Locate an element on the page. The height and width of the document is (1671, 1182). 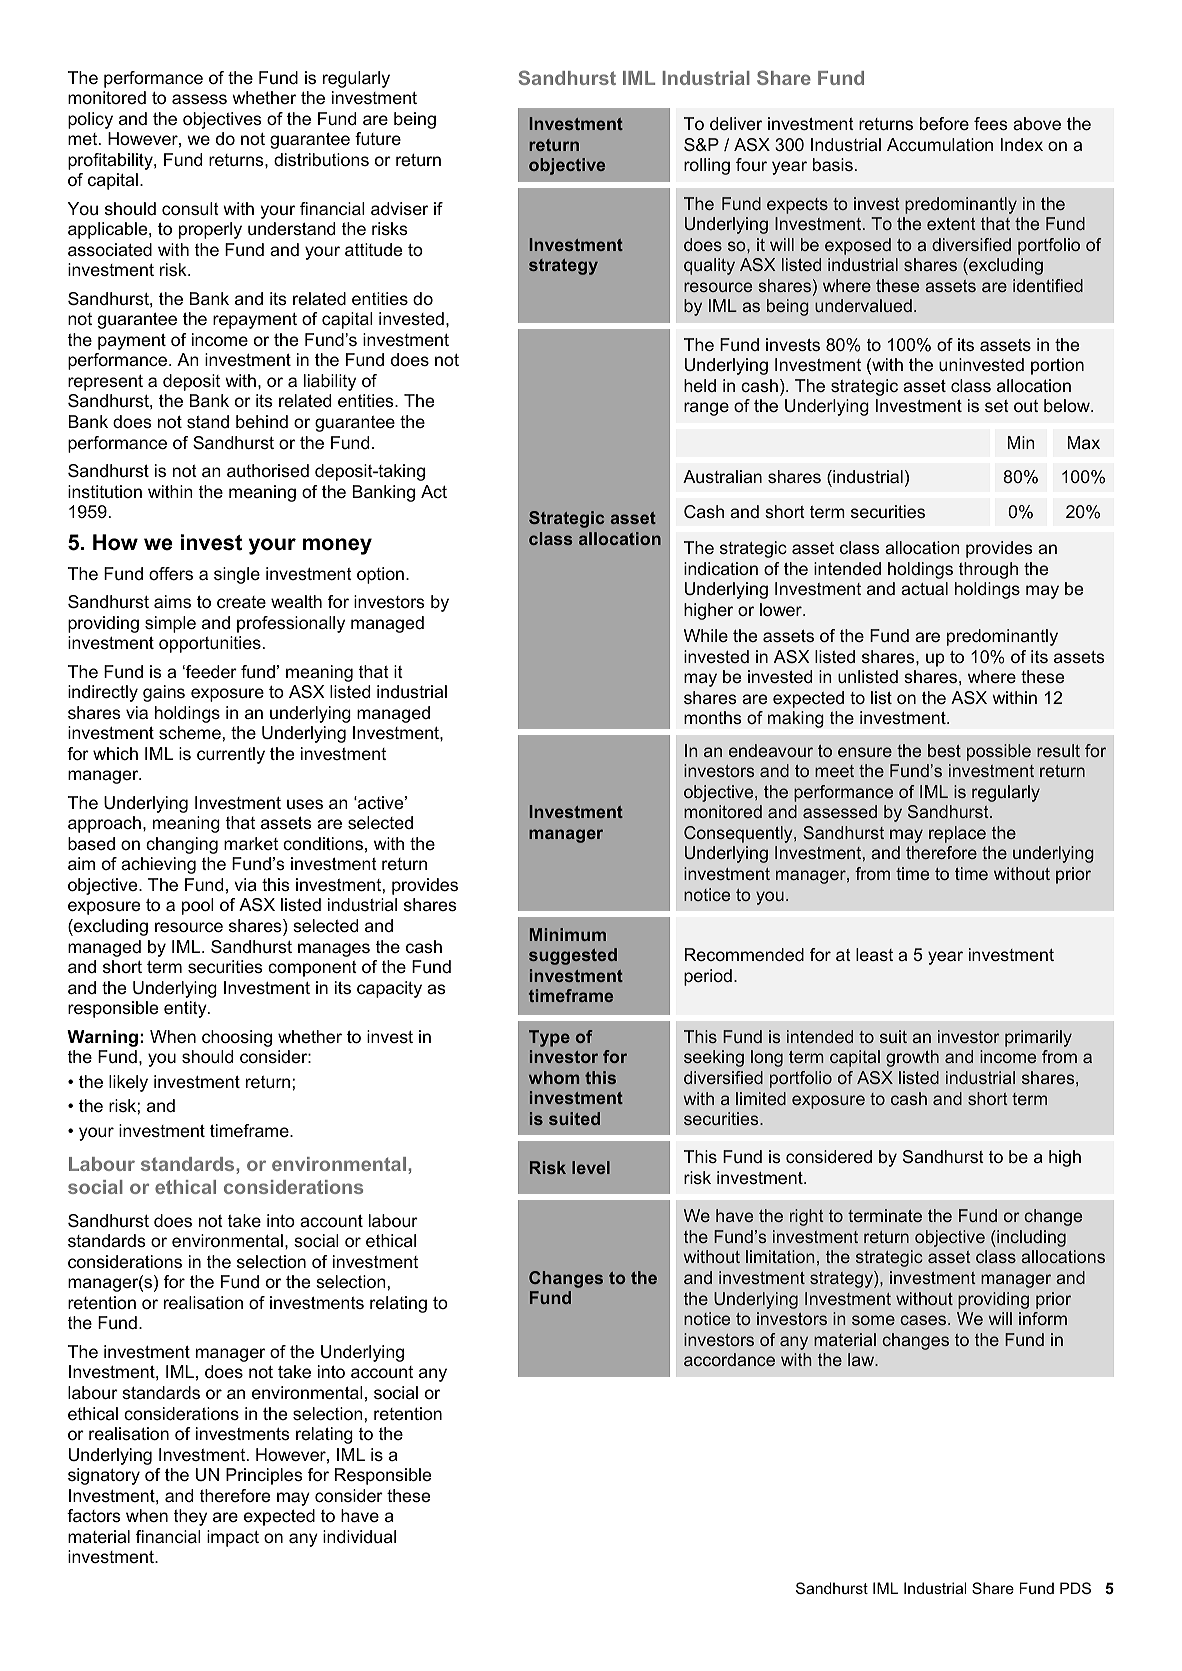
changing is located at coordinates (182, 845).
